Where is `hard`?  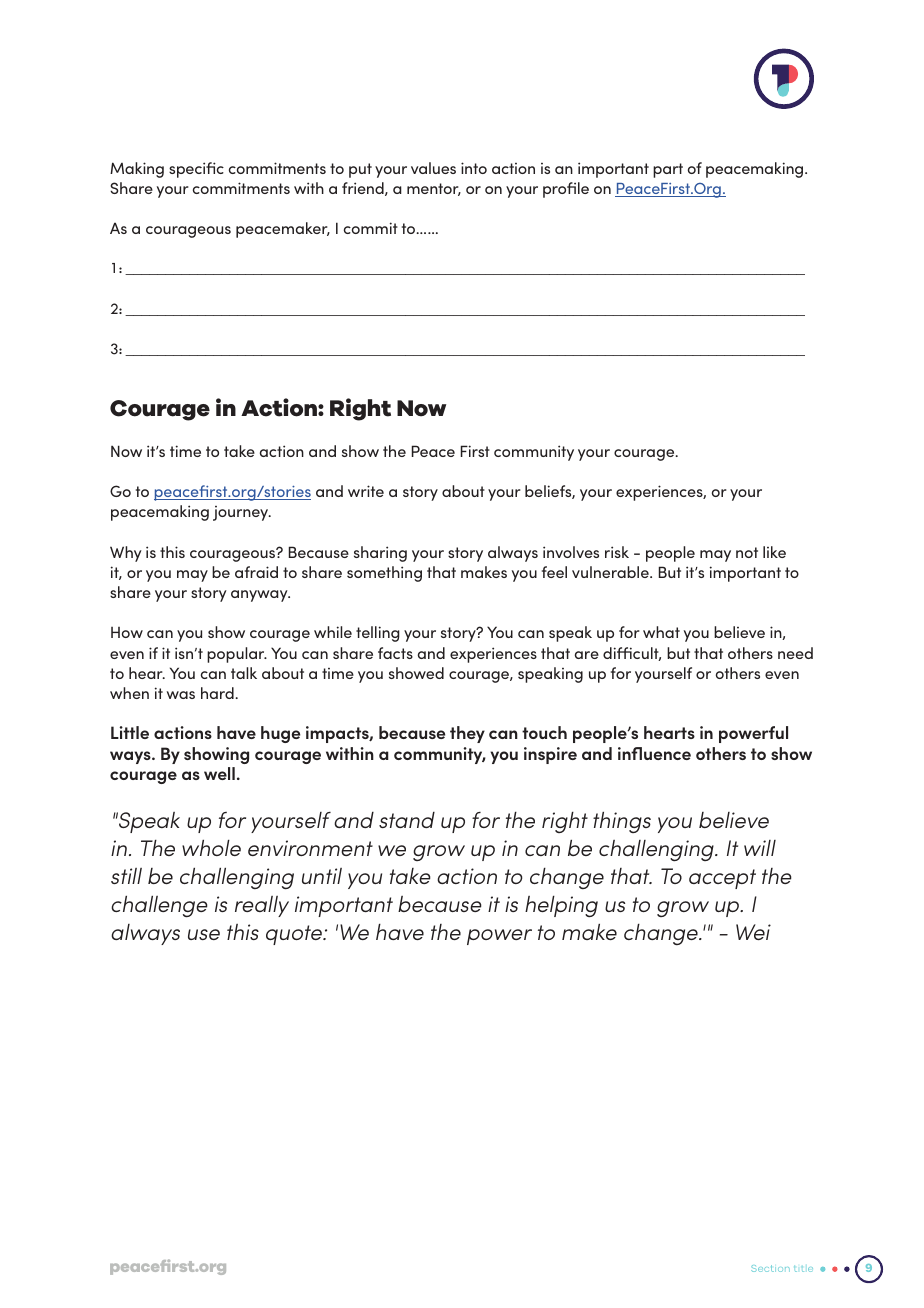
hard is located at coordinates (218, 693).
